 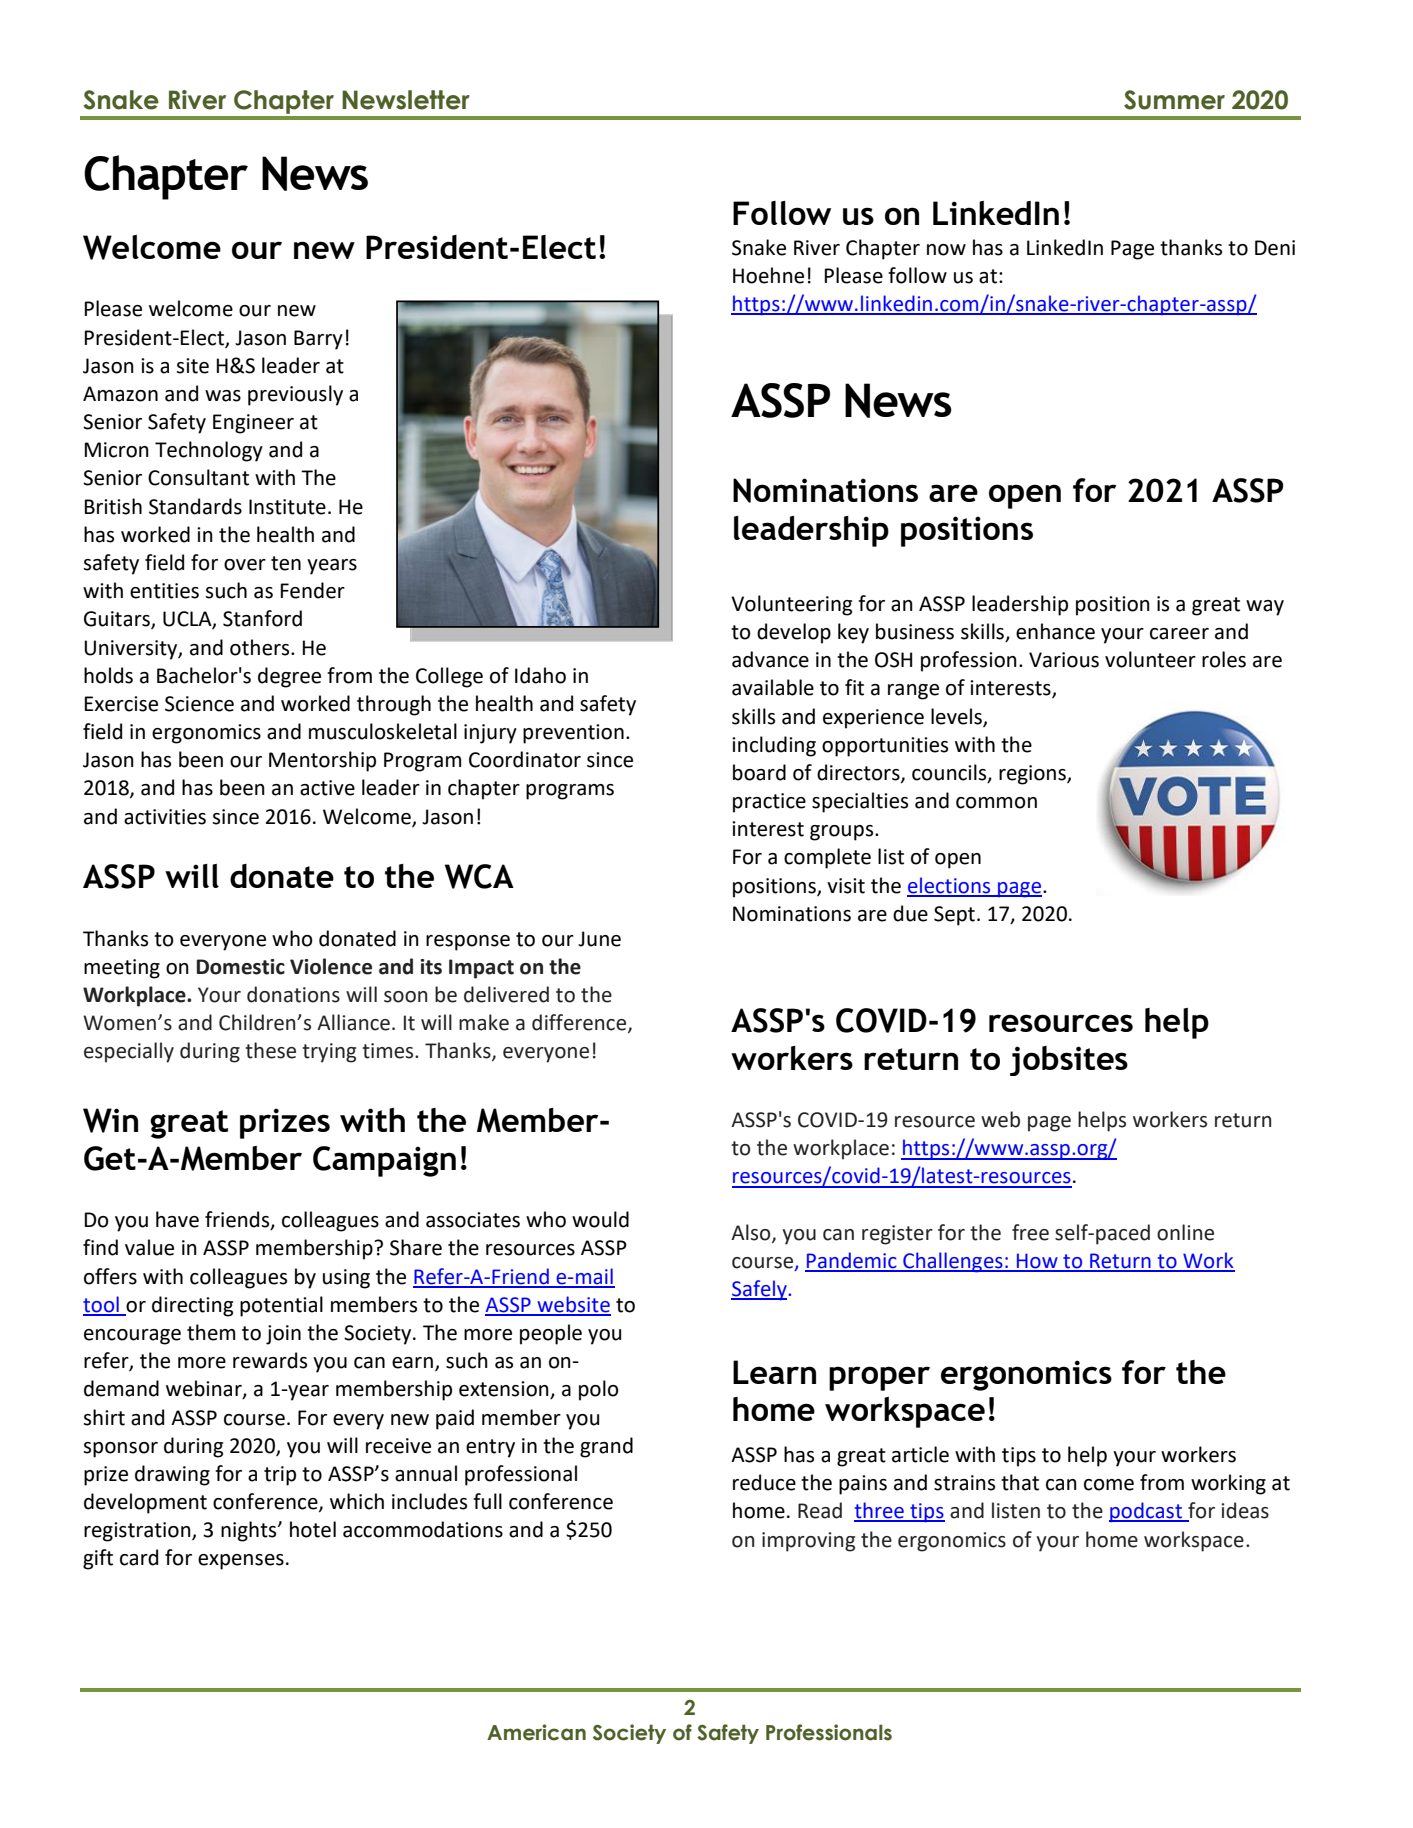 I want to click on over, so click(x=245, y=565).
